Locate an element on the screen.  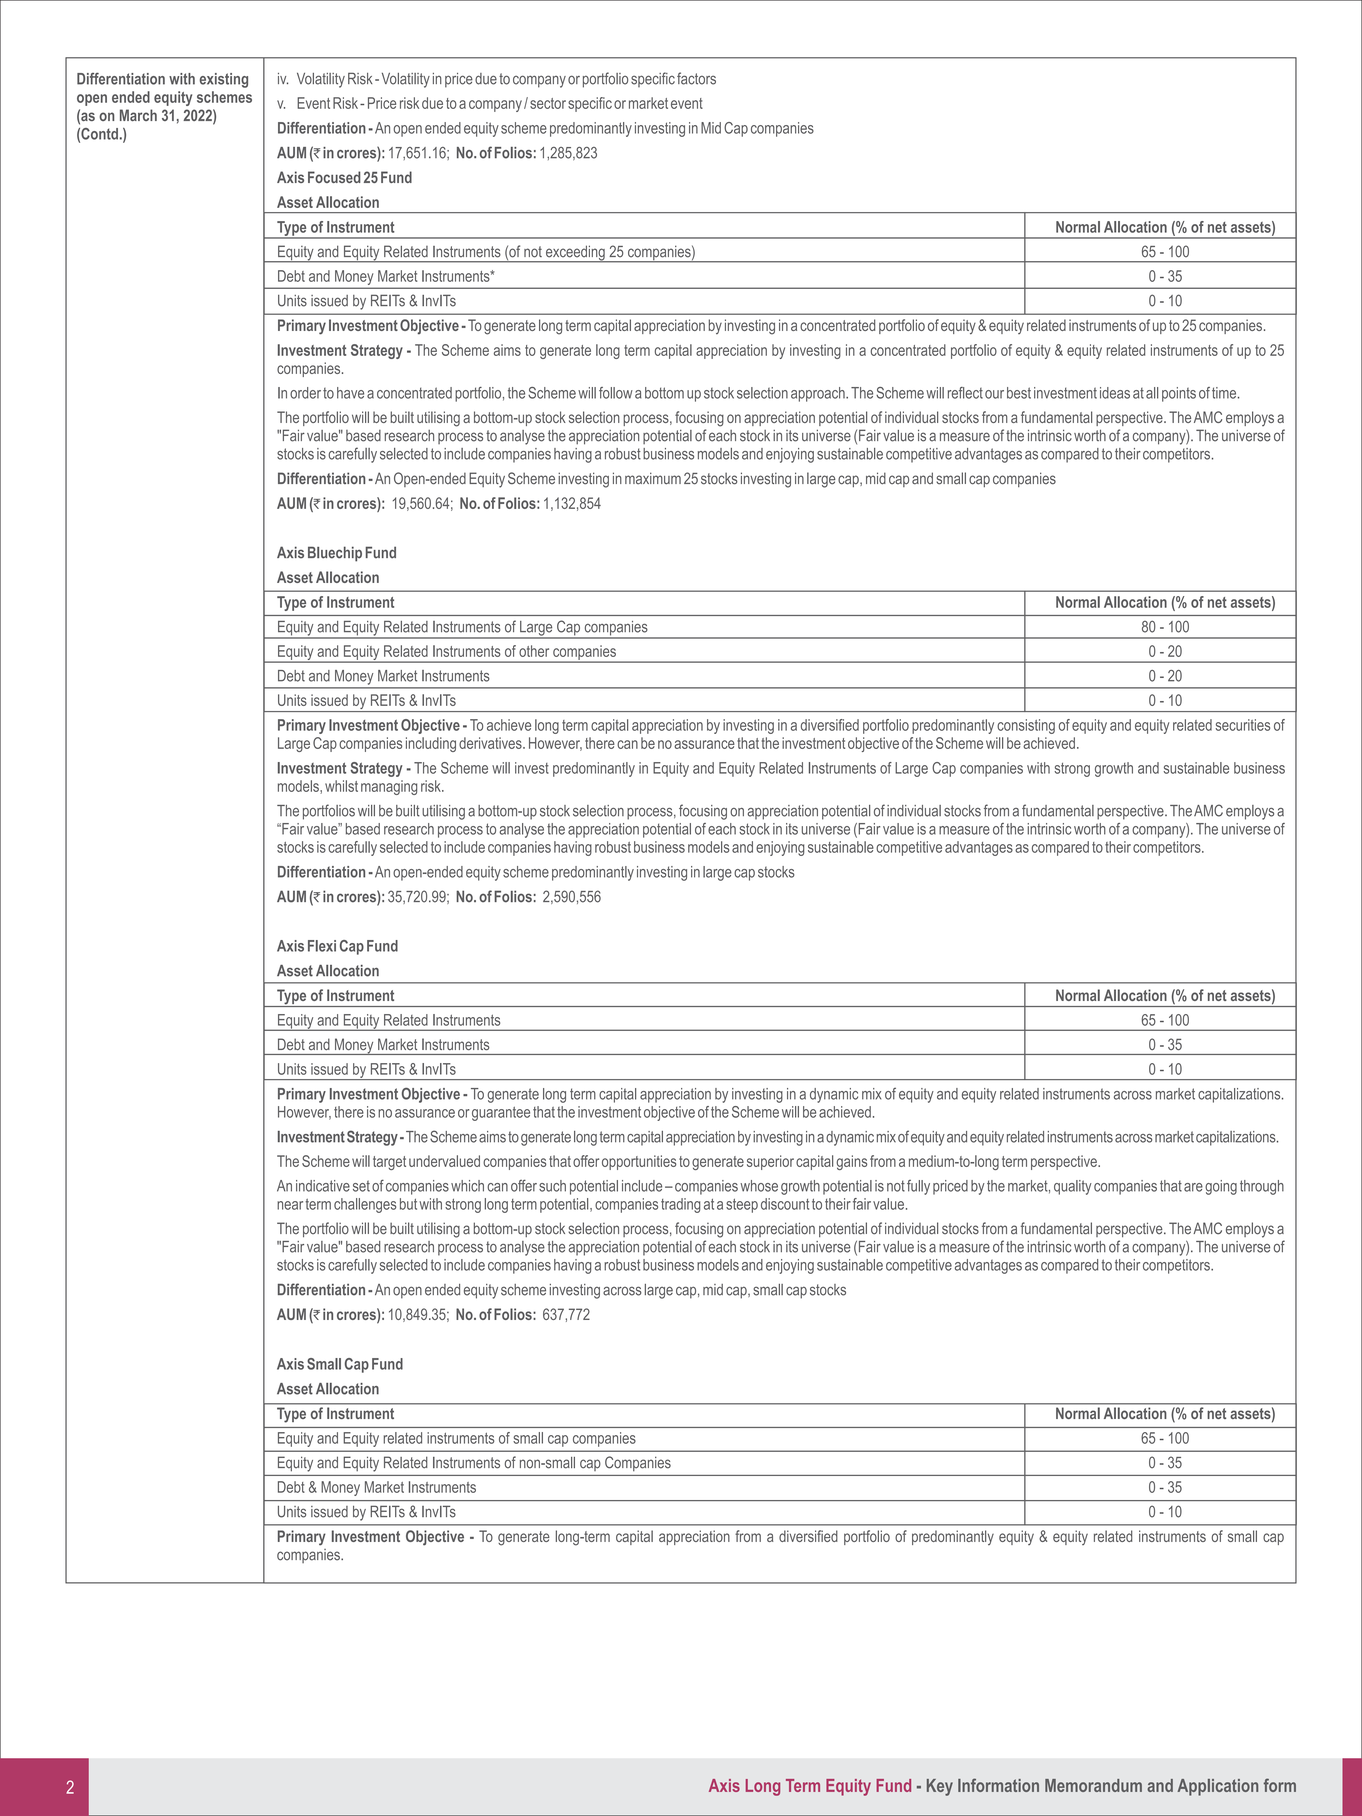
Flexi is located at coordinates (322, 946).
